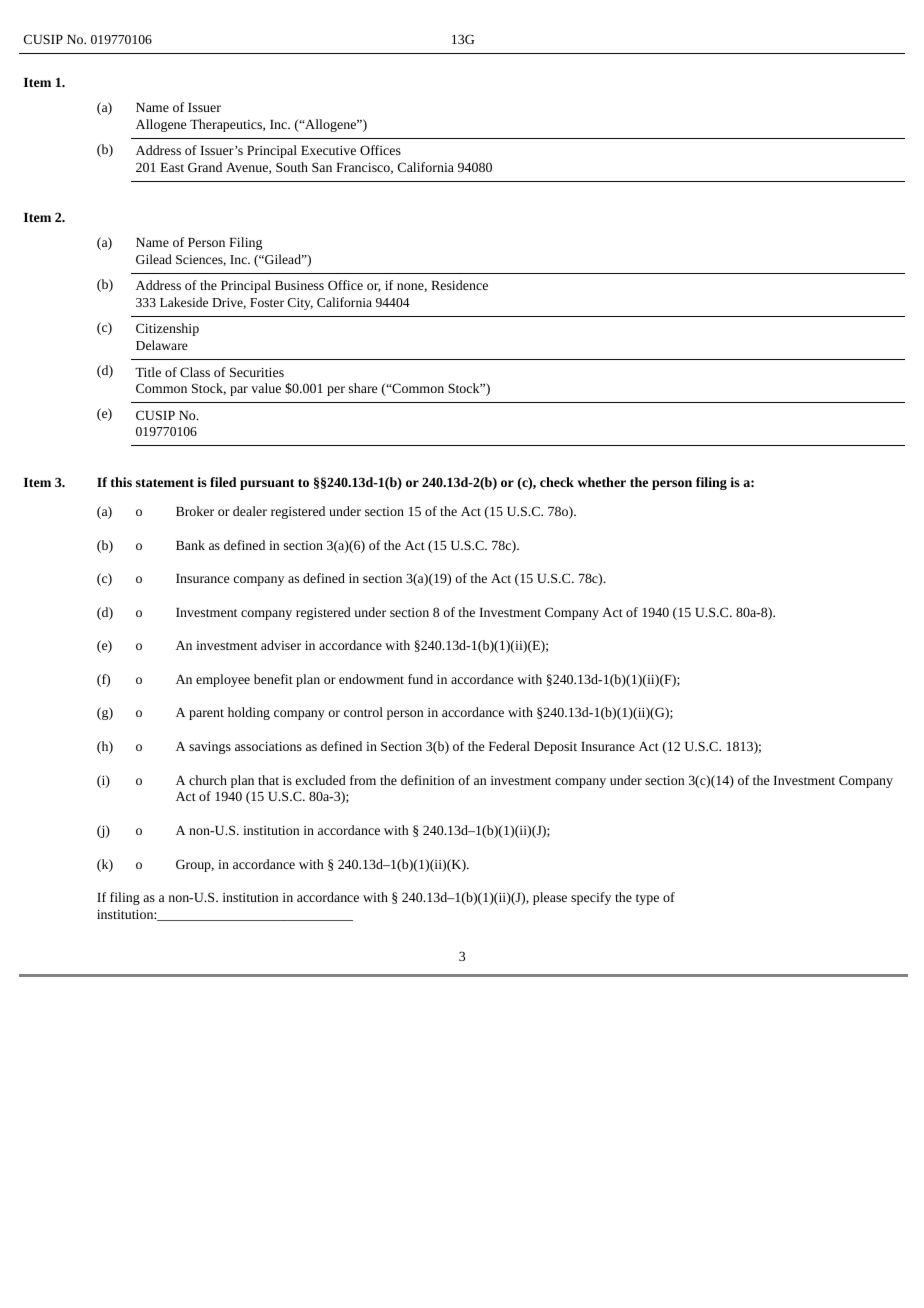 The height and width of the document is (1308, 924). I want to click on East, so click(172, 167).
